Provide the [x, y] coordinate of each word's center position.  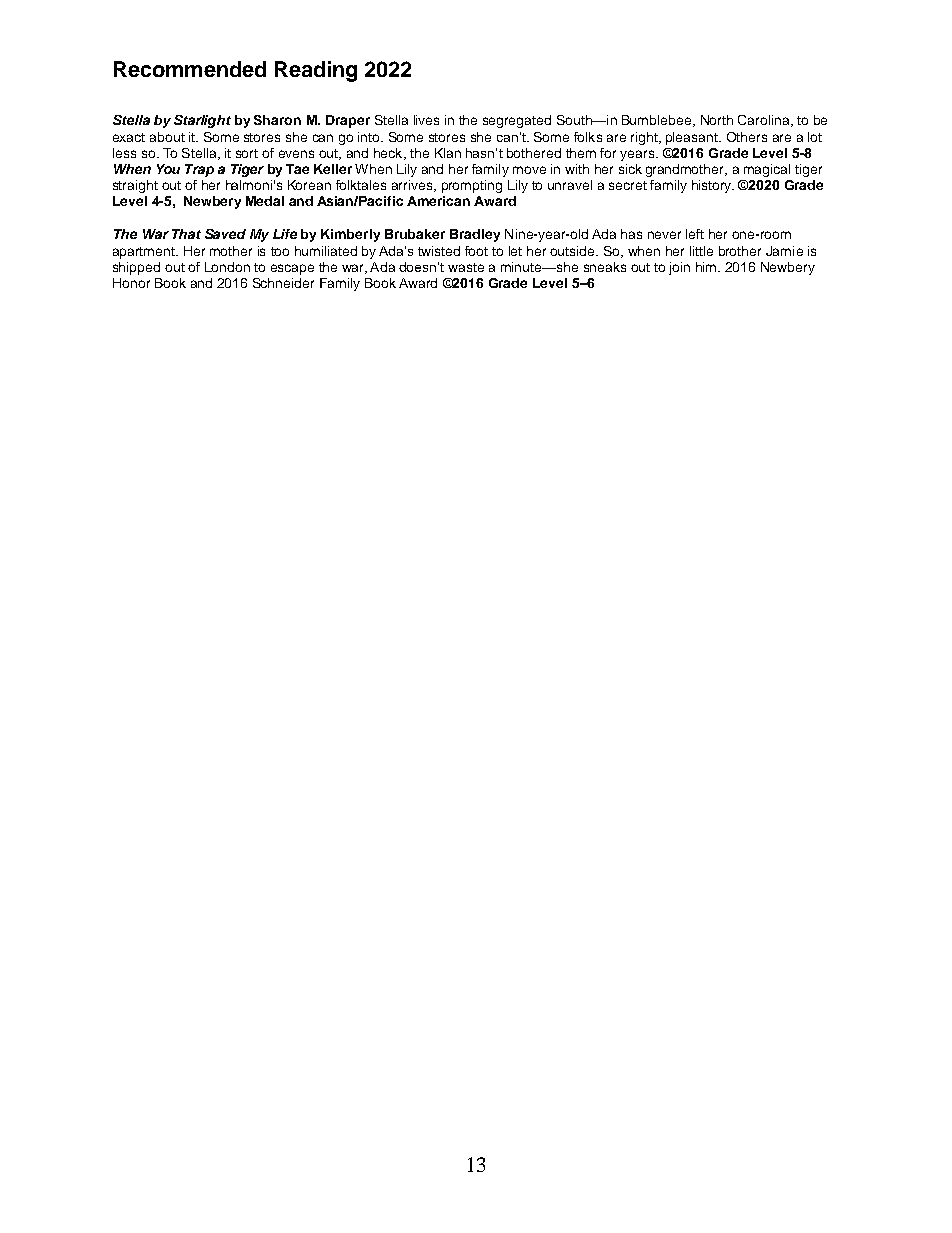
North [717, 120]
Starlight [202, 121]
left [695, 234]
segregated [517, 121]
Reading [316, 71]
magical [767, 170]
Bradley [475, 235]
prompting [472, 186]
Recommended [190, 69]
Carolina [765, 121]
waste [466, 267]
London [227, 267]
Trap [199, 170]
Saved [225, 234]
